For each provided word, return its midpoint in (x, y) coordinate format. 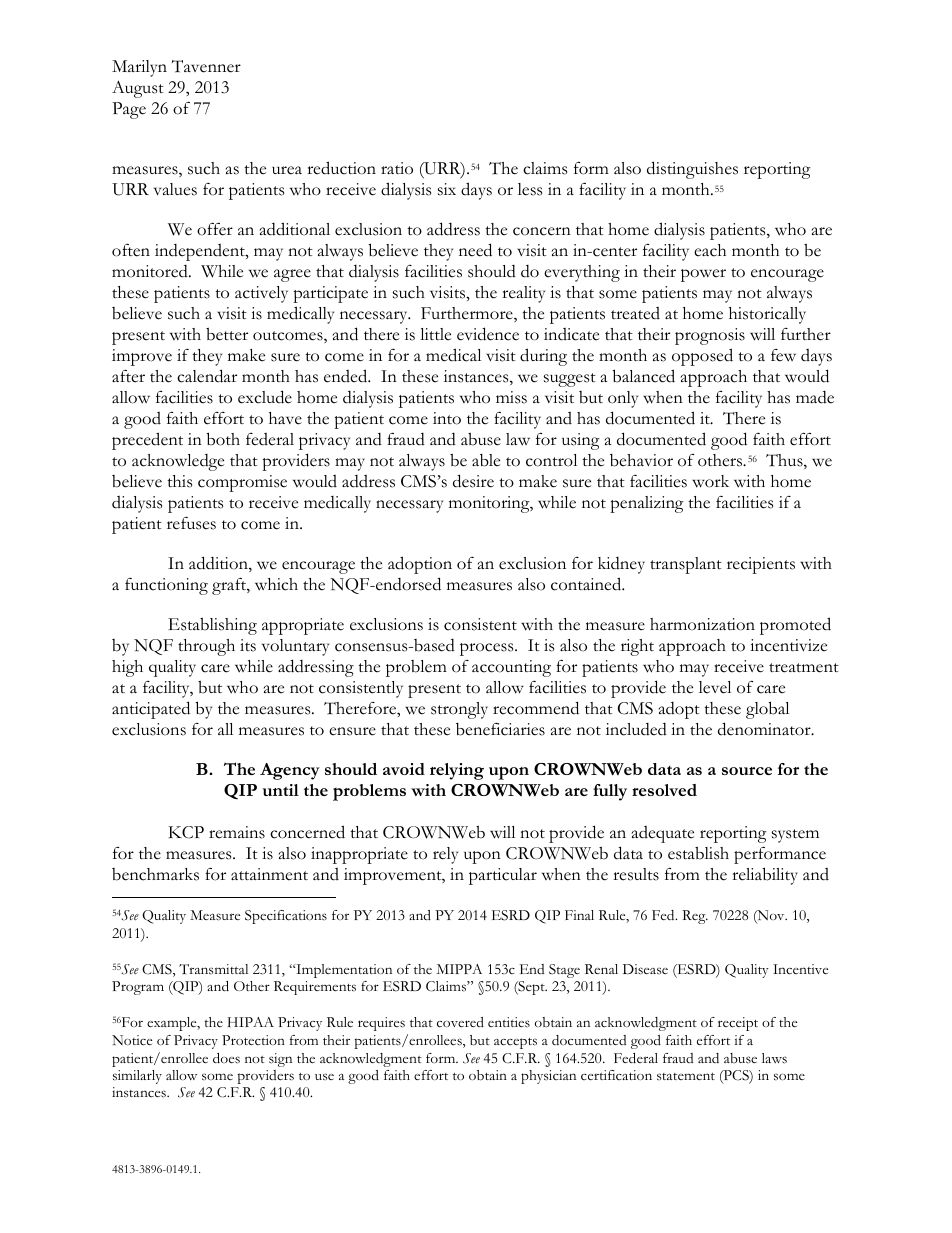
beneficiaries (500, 729)
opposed (702, 357)
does (226, 1058)
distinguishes (692, 170)
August (138, 89)
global (767, 710)
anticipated (151, 710)
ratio (397, 168)
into (447, 418)
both (223, 439)
